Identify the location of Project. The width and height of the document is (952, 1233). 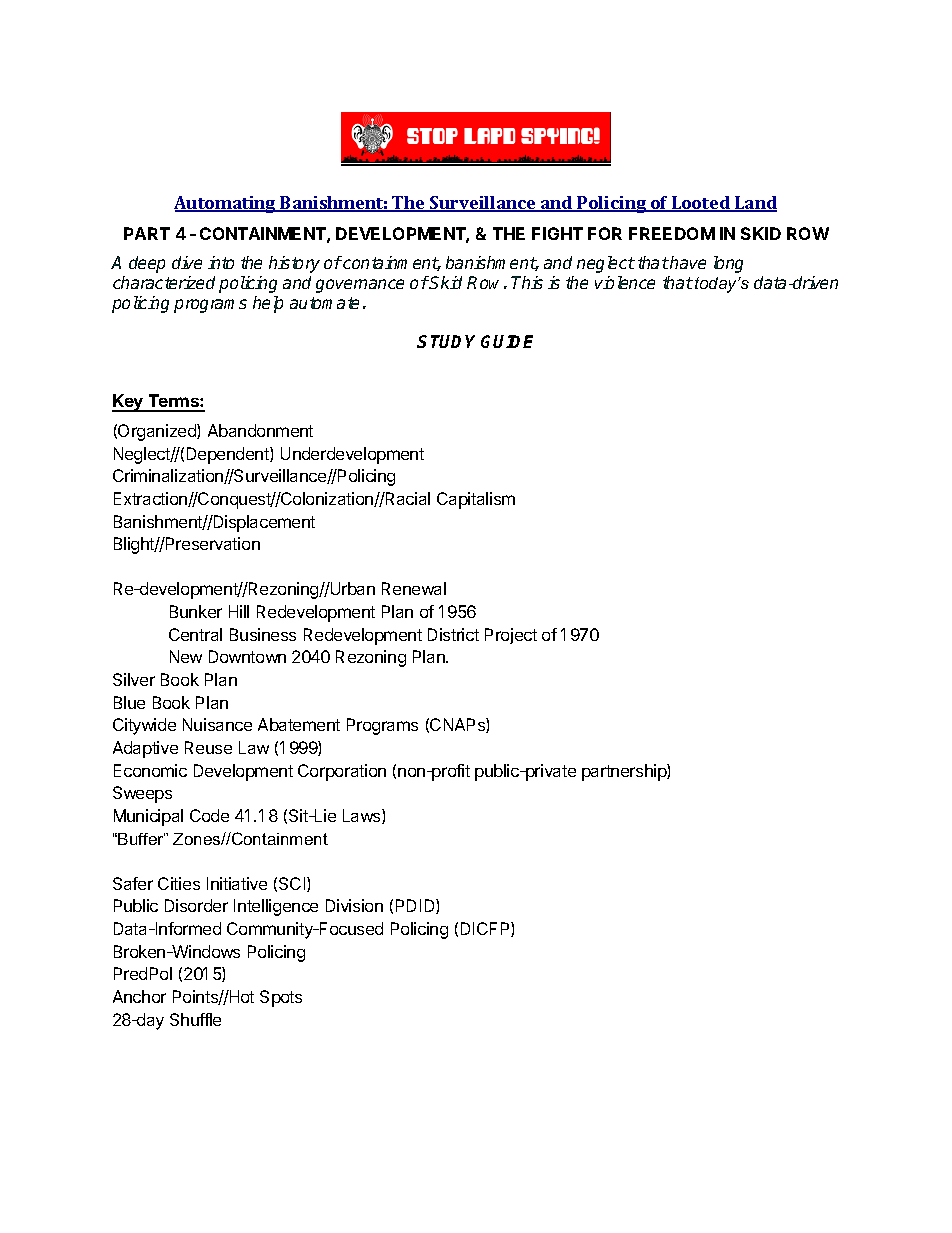
(511, 636).
